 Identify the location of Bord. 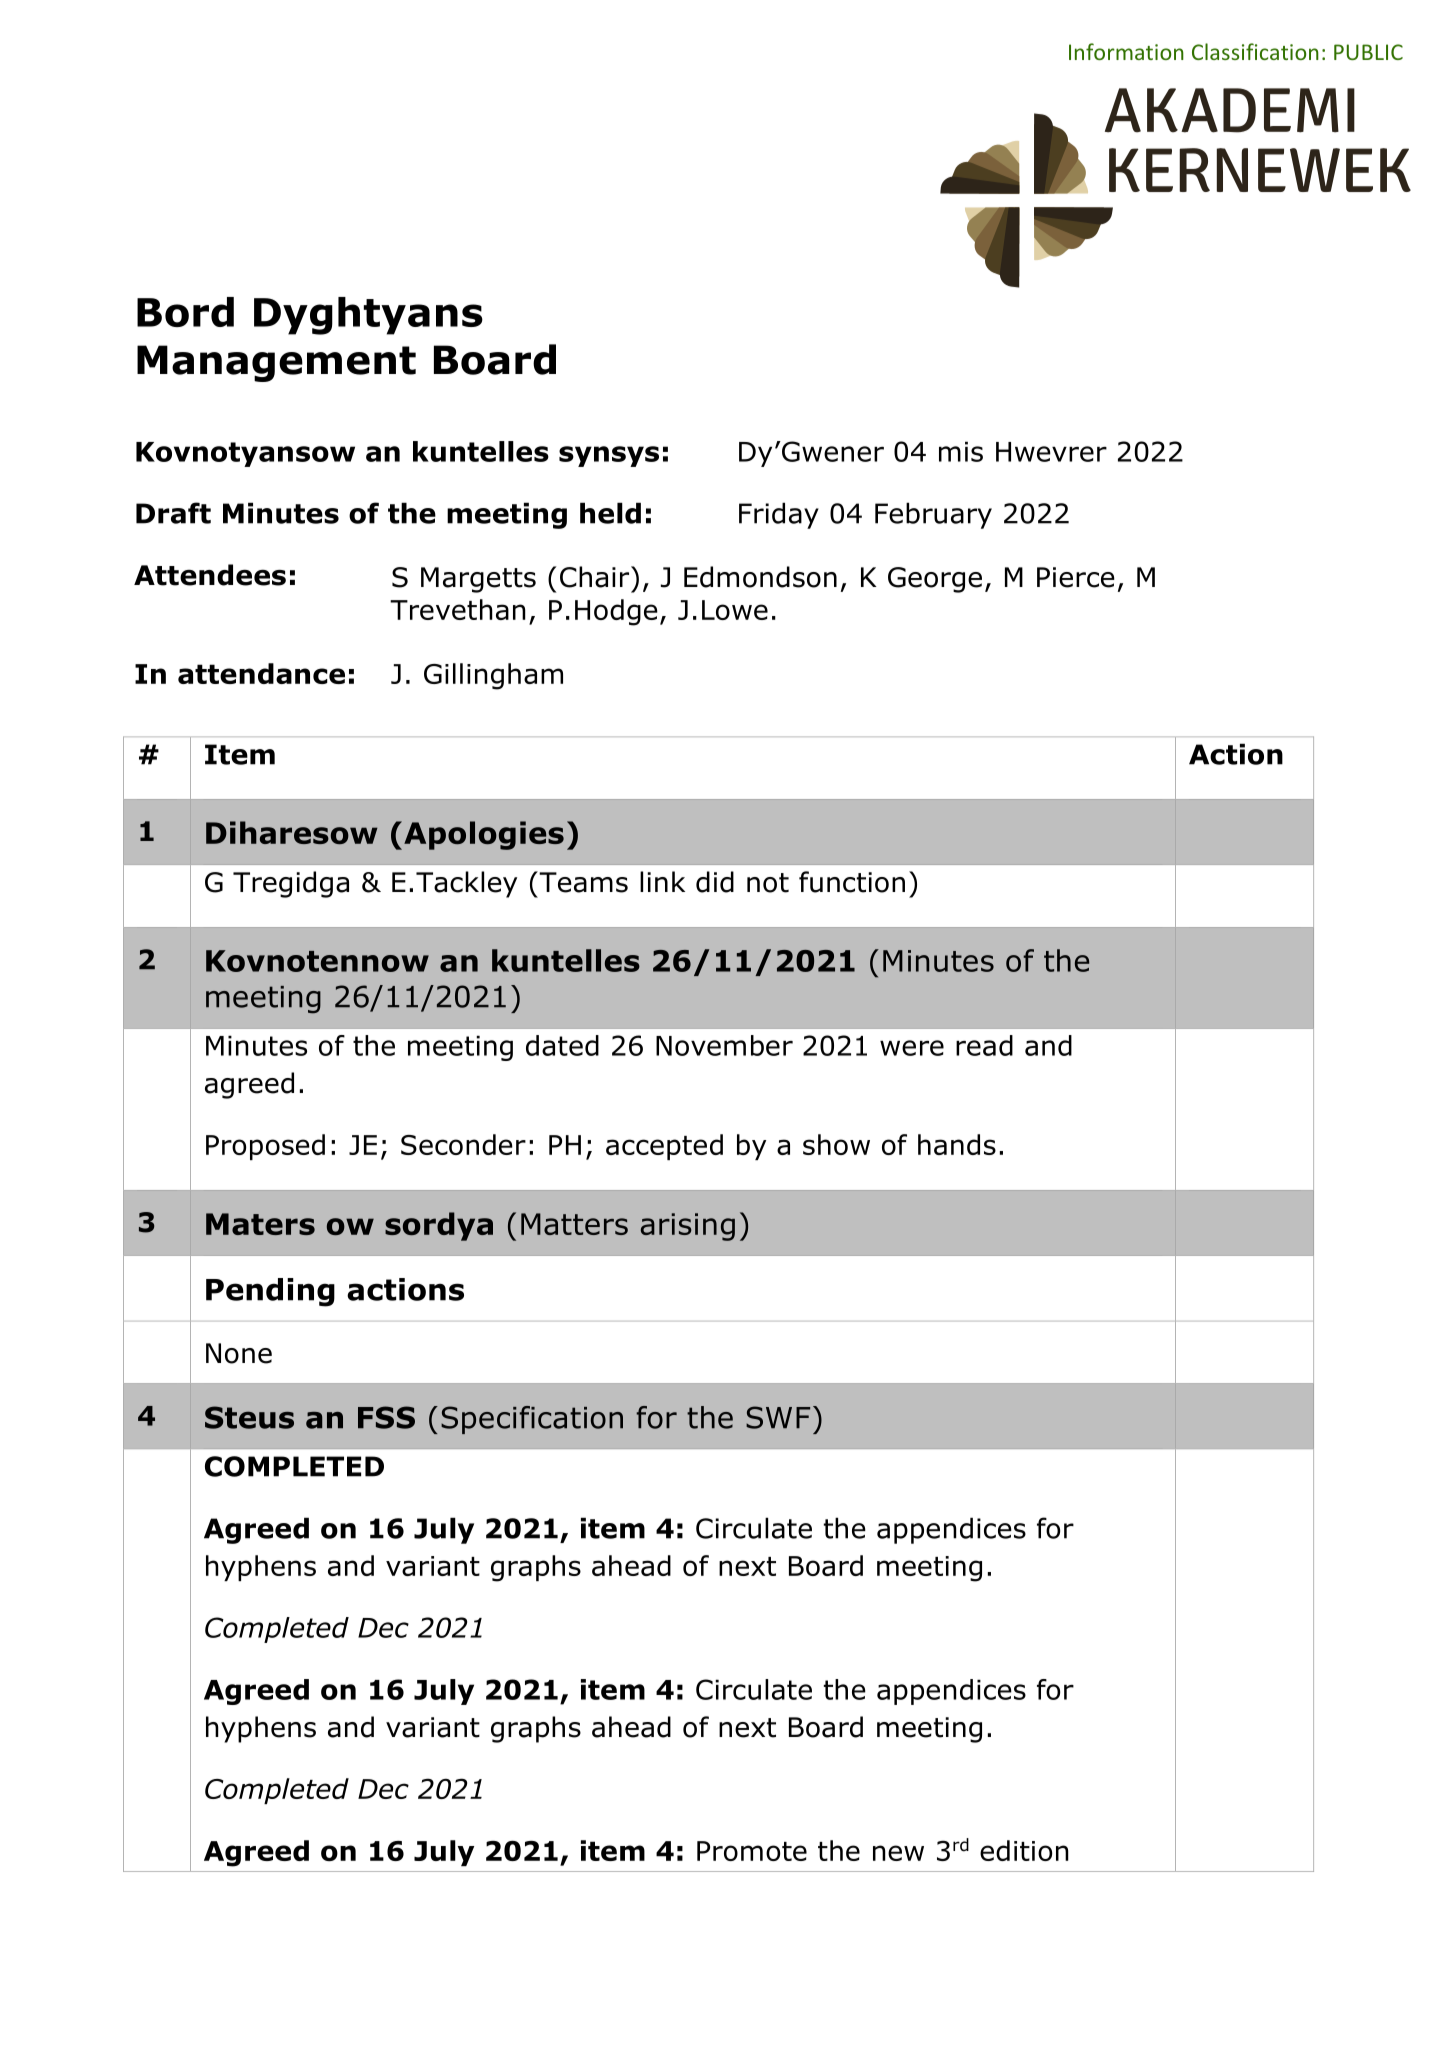
(185, 312).
